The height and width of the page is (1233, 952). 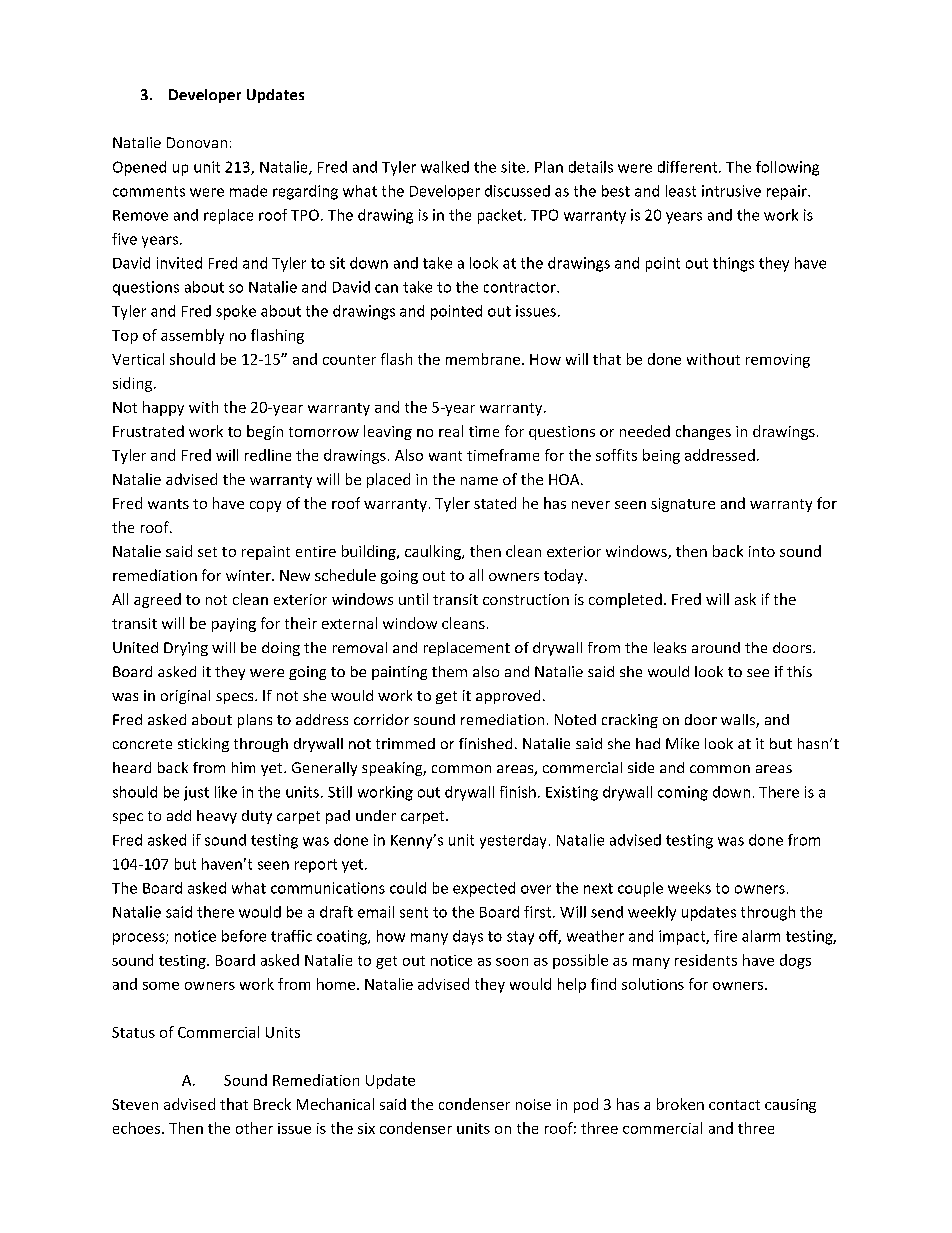 I want to click on days, so click(x=468, y=937).
